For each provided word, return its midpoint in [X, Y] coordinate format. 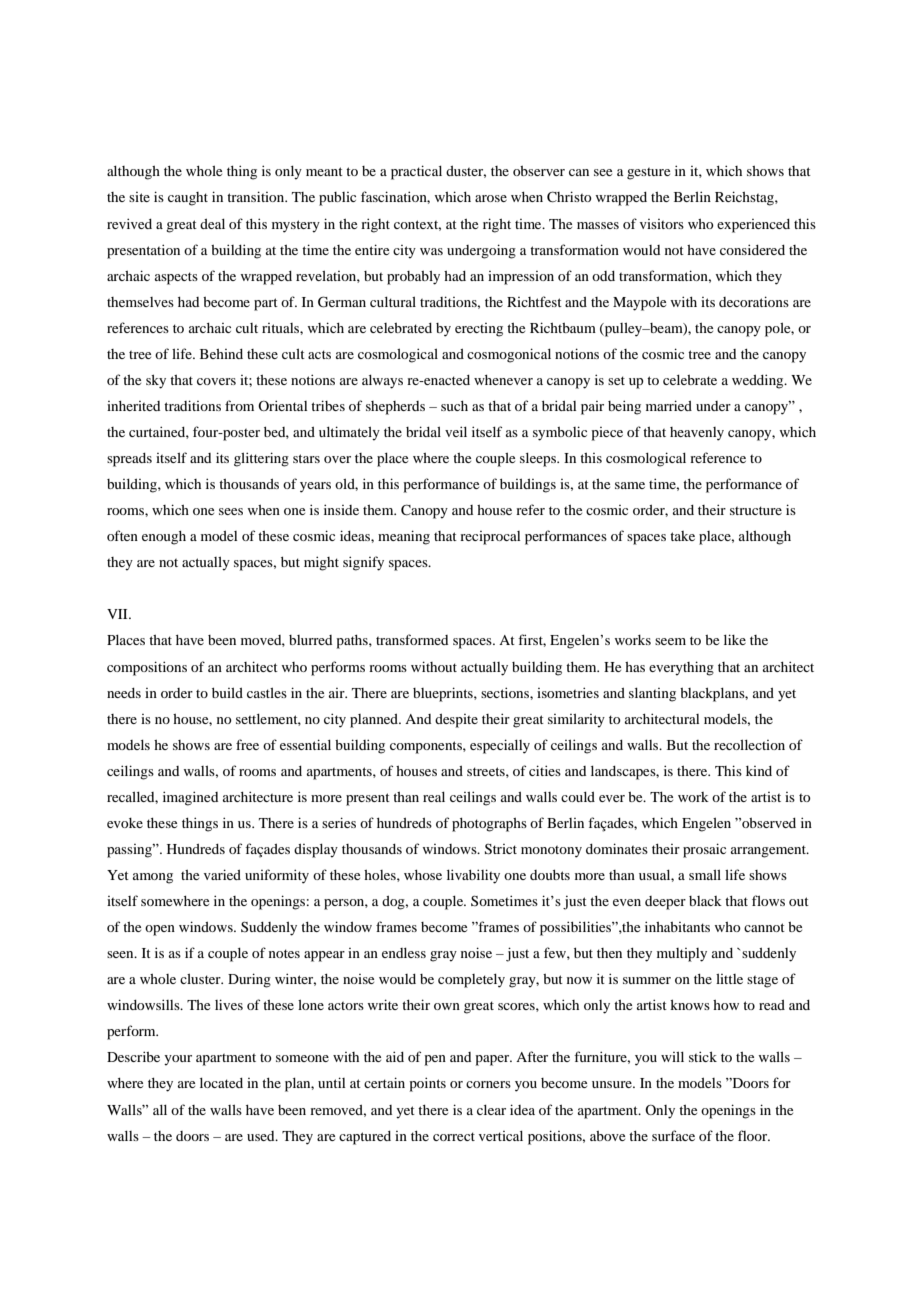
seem [670, 641]
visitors [662, 224]
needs [124, 693]
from [239, 405]
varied [222, 874]
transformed [412, 639]
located [221, 1083]
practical [416, 172]
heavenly [697, 434]
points [428, 1084]
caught [188, 199]
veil [456, 431]
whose [423, 875]
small [705, 875]
